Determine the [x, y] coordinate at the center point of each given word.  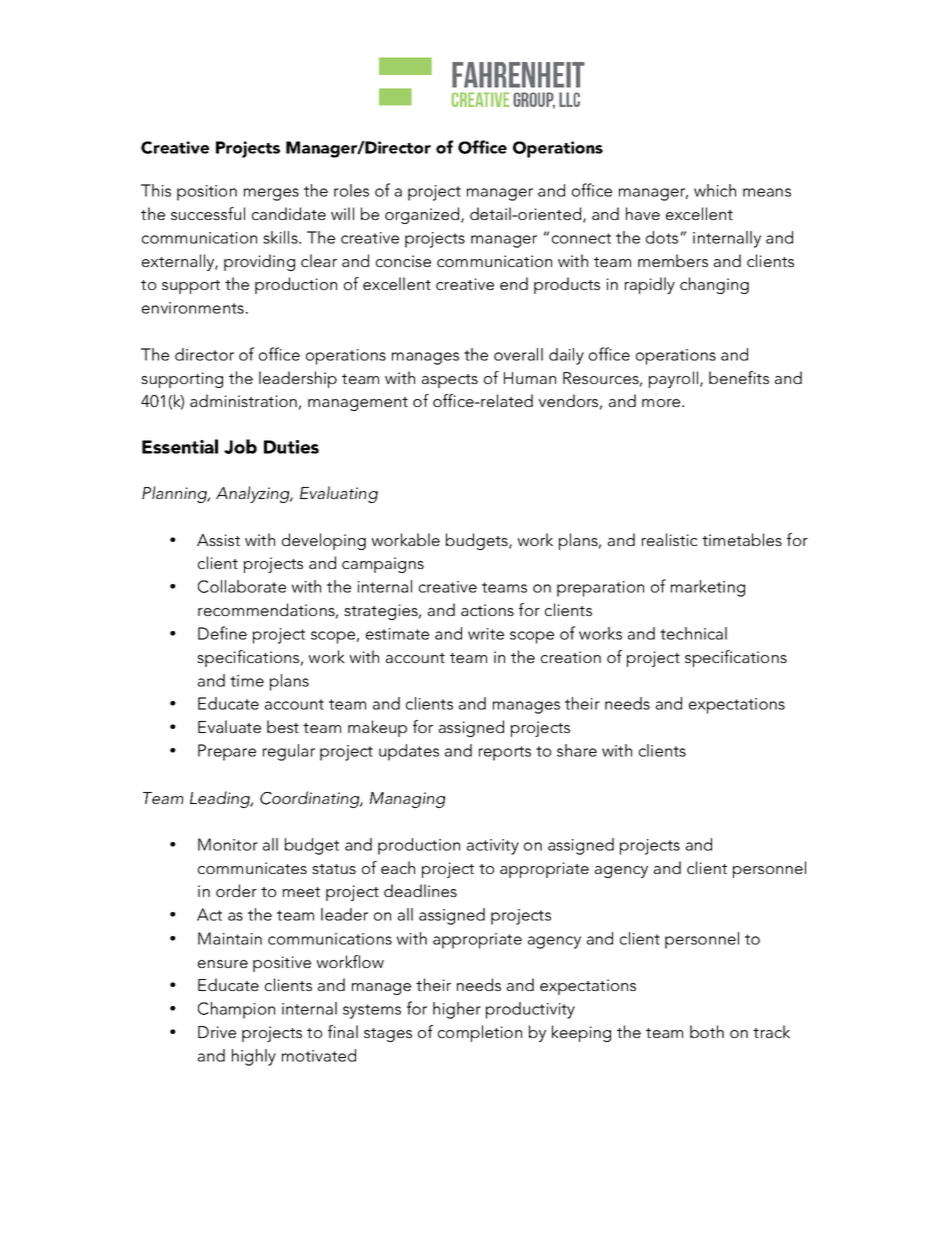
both [707, 1031]
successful [208, 213]
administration [243, 400]
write [486, 634]
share [577, 750]
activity [493, 847]
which [715, 190]
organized [423, 215]
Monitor [228, 844]
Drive [217, 1032]
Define [222, 633]
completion [480, 1033]
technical [693, 633]
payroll [675, 379]
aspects [450, 381]
